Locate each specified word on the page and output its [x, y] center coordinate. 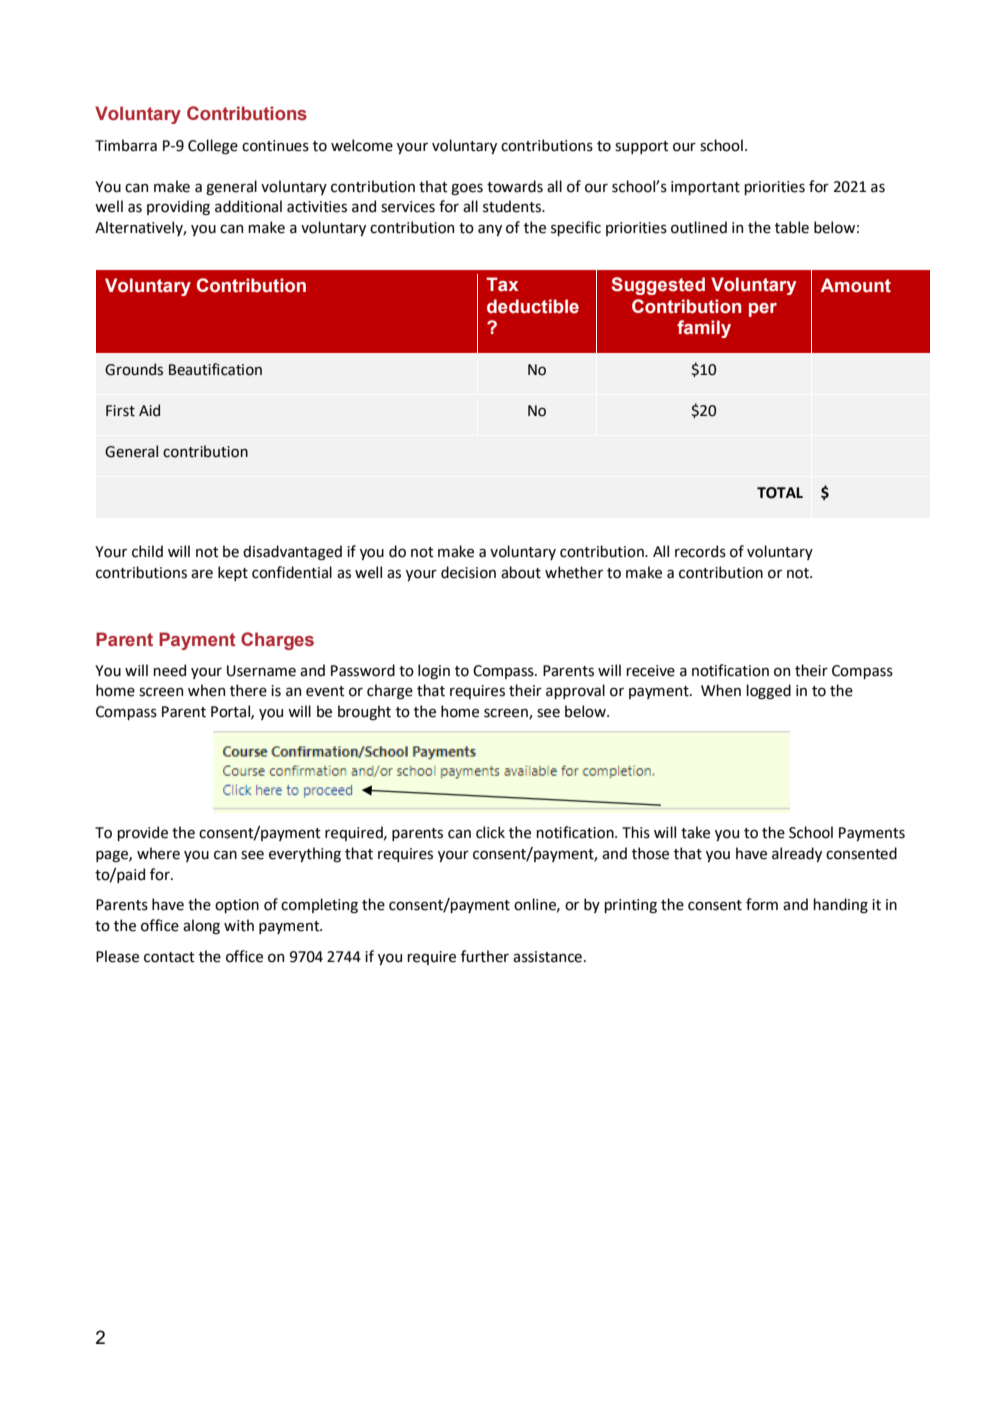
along [201, 926]
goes [467, 189]
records [700, 551]
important [705, 188]
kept [233, 573]
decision [468, 572]
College [213, 147]
